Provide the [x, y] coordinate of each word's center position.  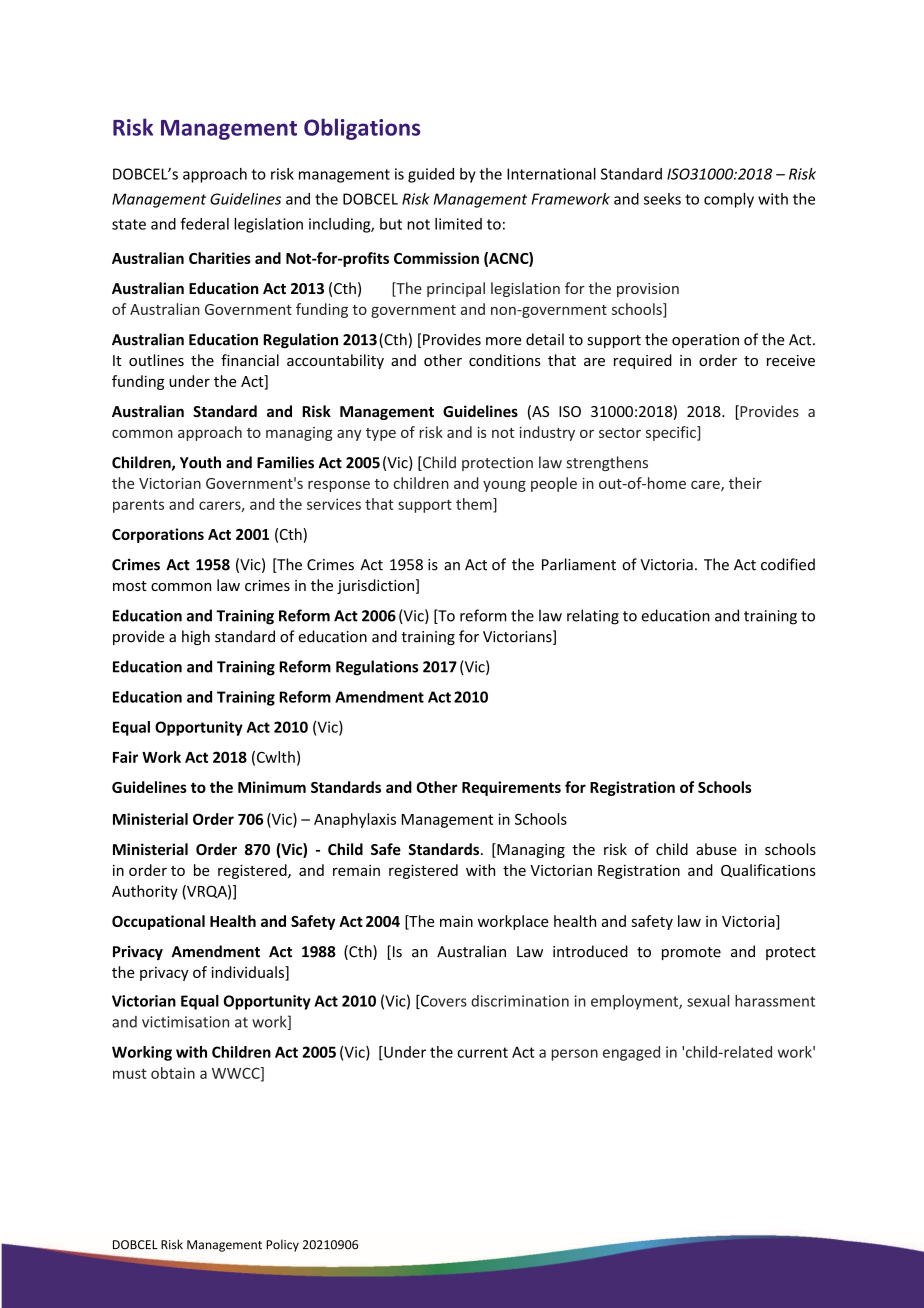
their [745, 483]
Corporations [158, 535]
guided [431, 175]
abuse [716, 849]
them [475, 505]
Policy [282, 1245]
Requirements [511, 788]
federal [205, 223]
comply [729, 200]
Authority [145, 892]
